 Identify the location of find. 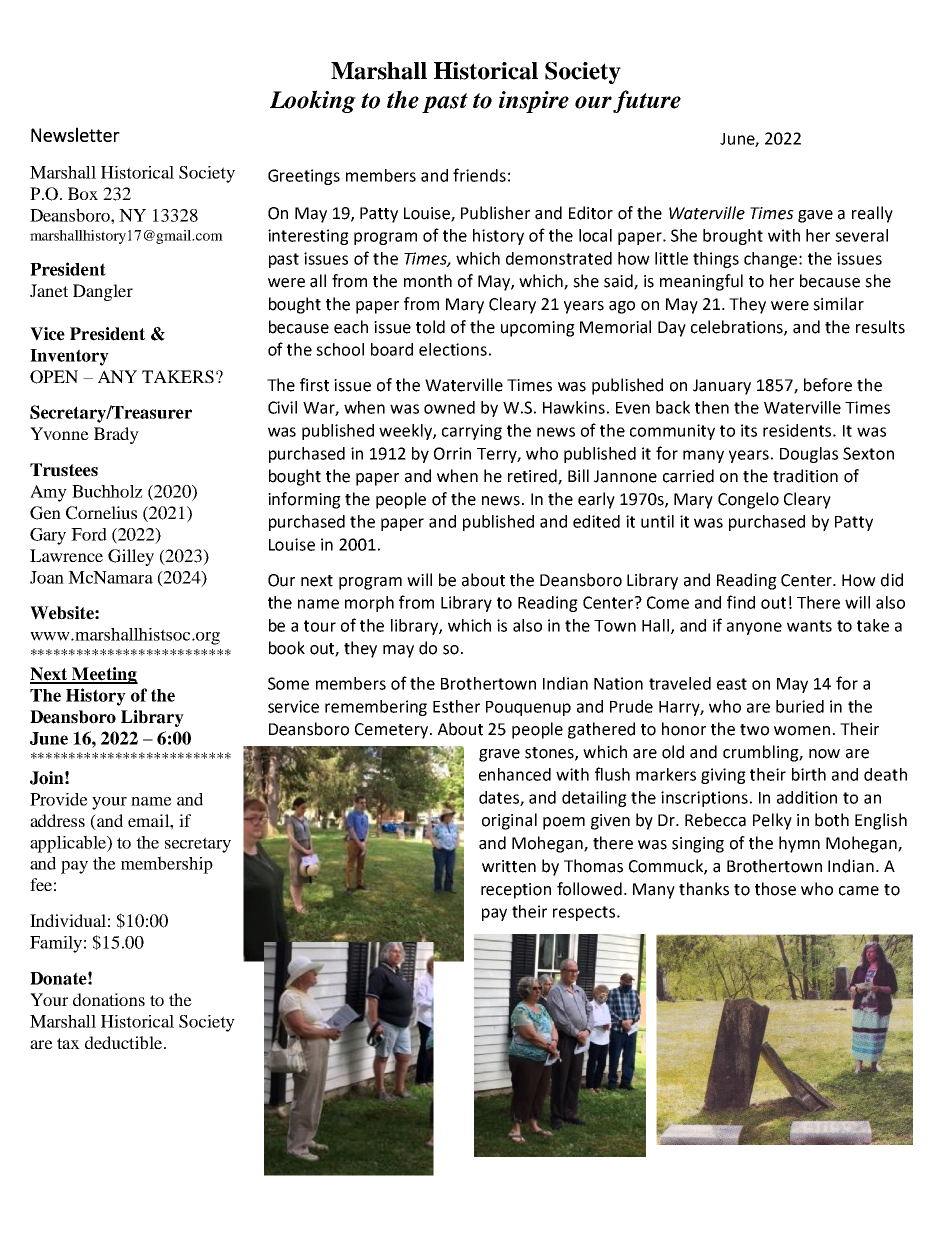
(741, 602).
